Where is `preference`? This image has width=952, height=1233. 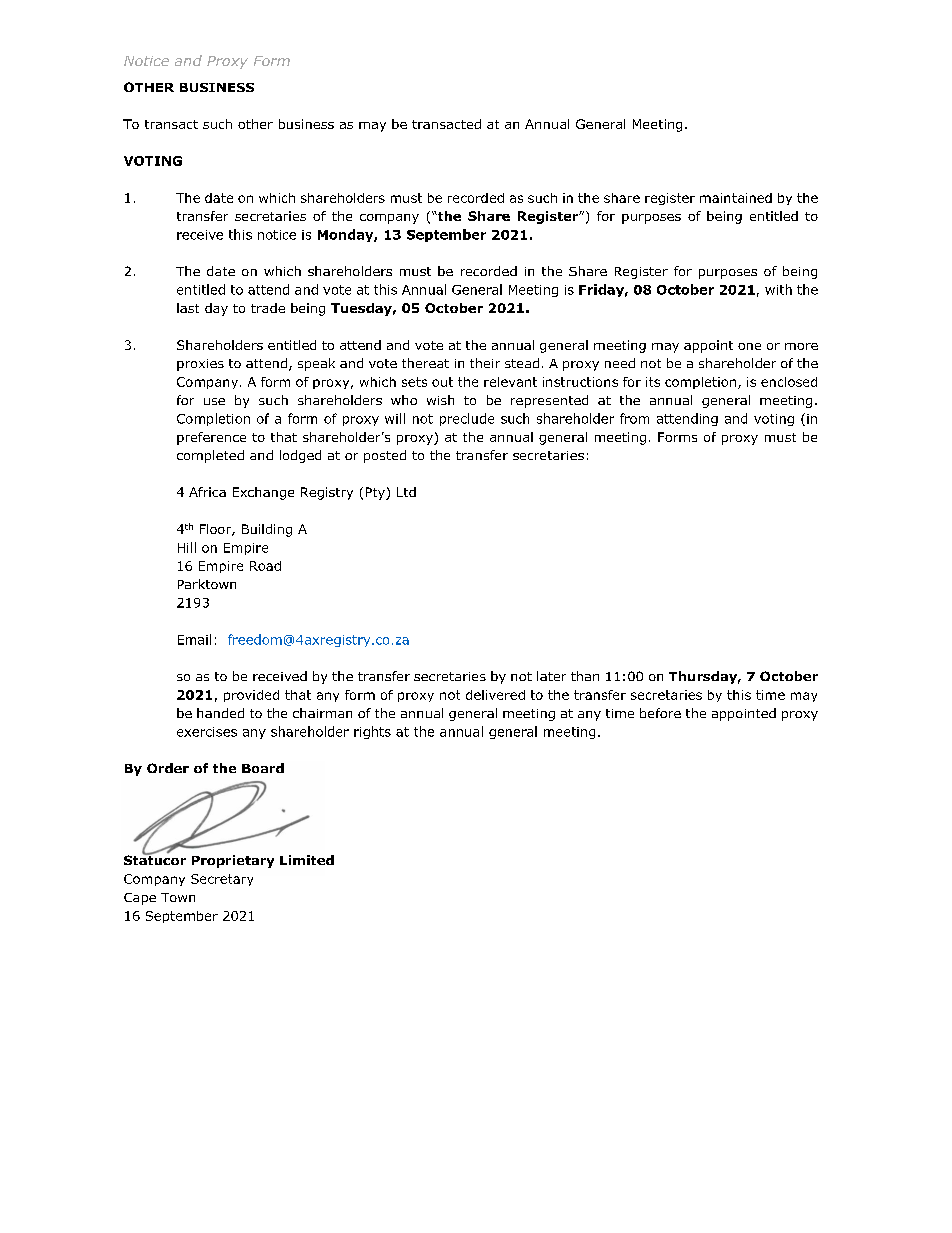
preference is located at coordinates (211, 438).
